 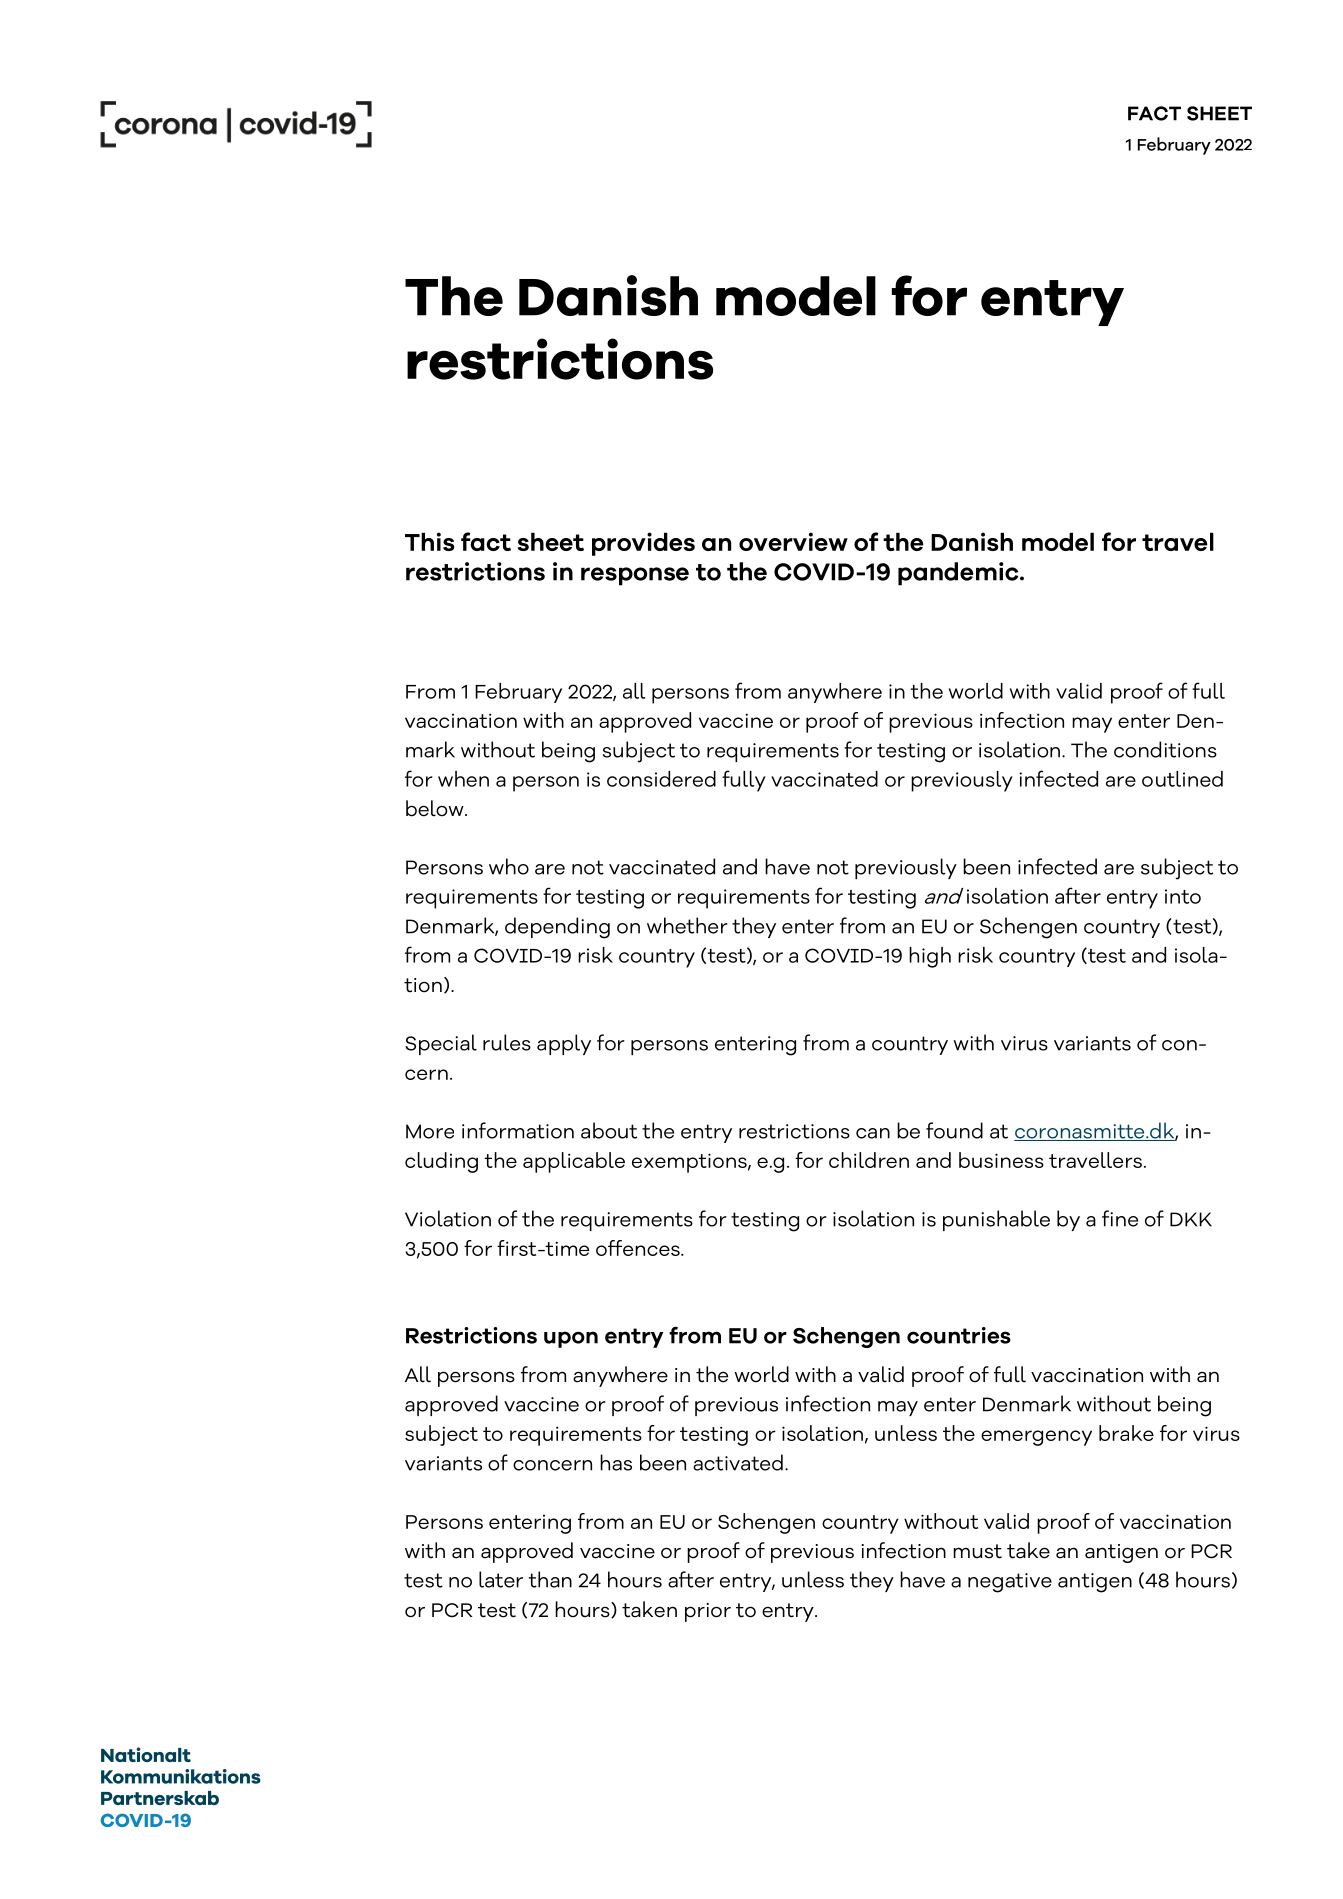 What do you see at coordinates (959, 574) in the page?
I see `pandemic` at bounding box center [959, 574].
